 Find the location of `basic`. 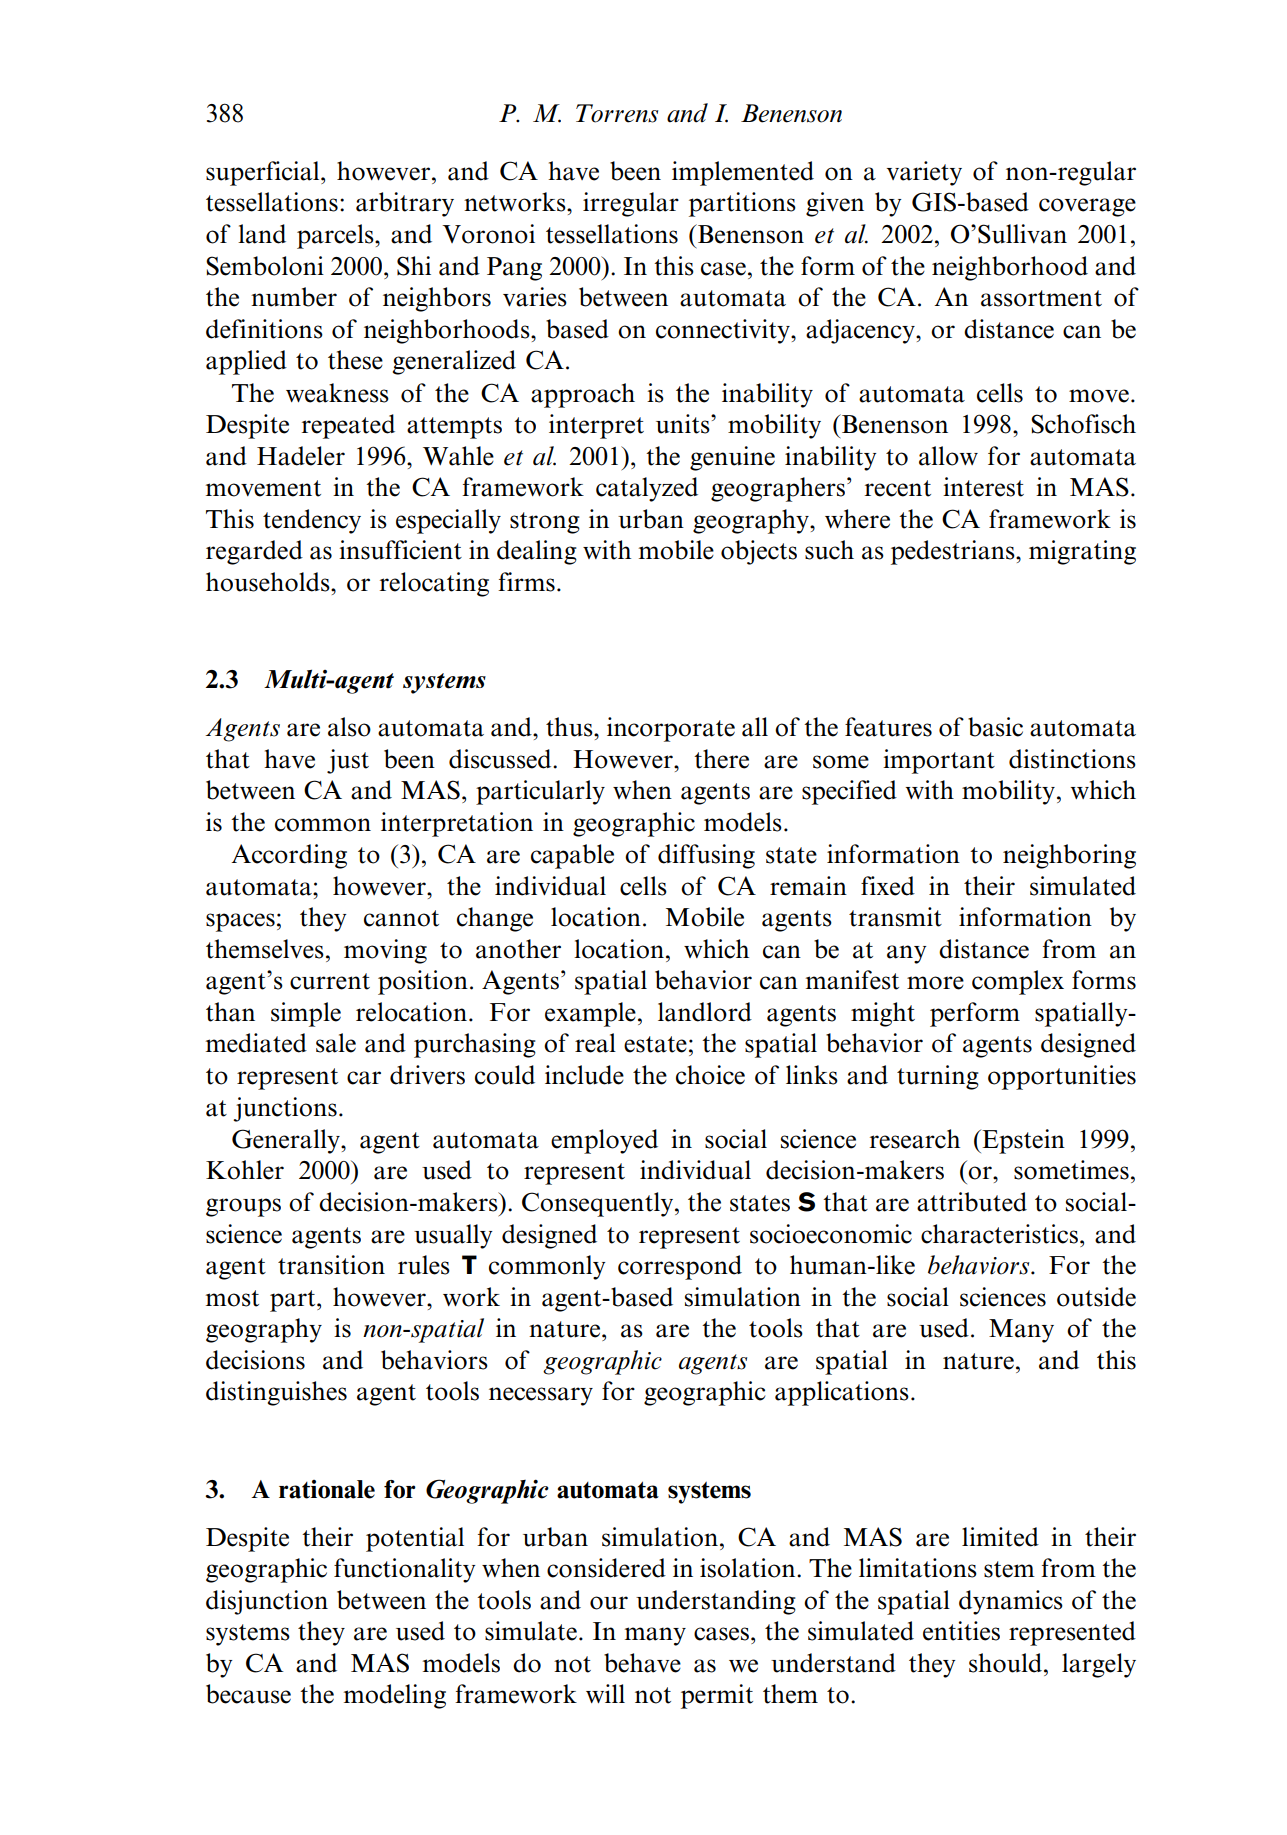

basic is located at coordinates (995, 727).
